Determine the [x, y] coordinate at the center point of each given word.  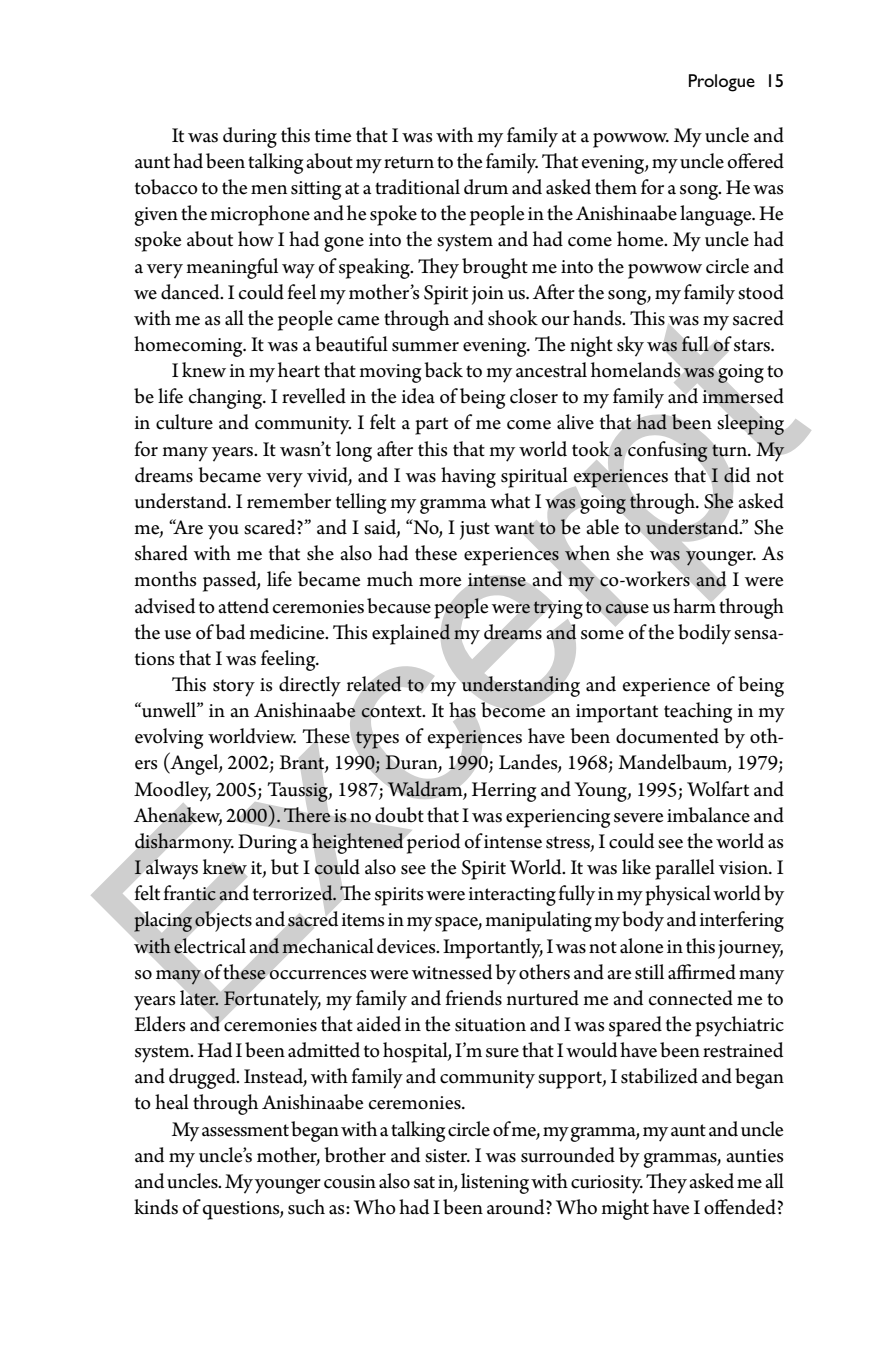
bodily [704, 634]
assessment [245, 1130]
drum [486, 187]
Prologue [722, 83]
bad [230, 632]
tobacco [166, 187]
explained [411, 634]
